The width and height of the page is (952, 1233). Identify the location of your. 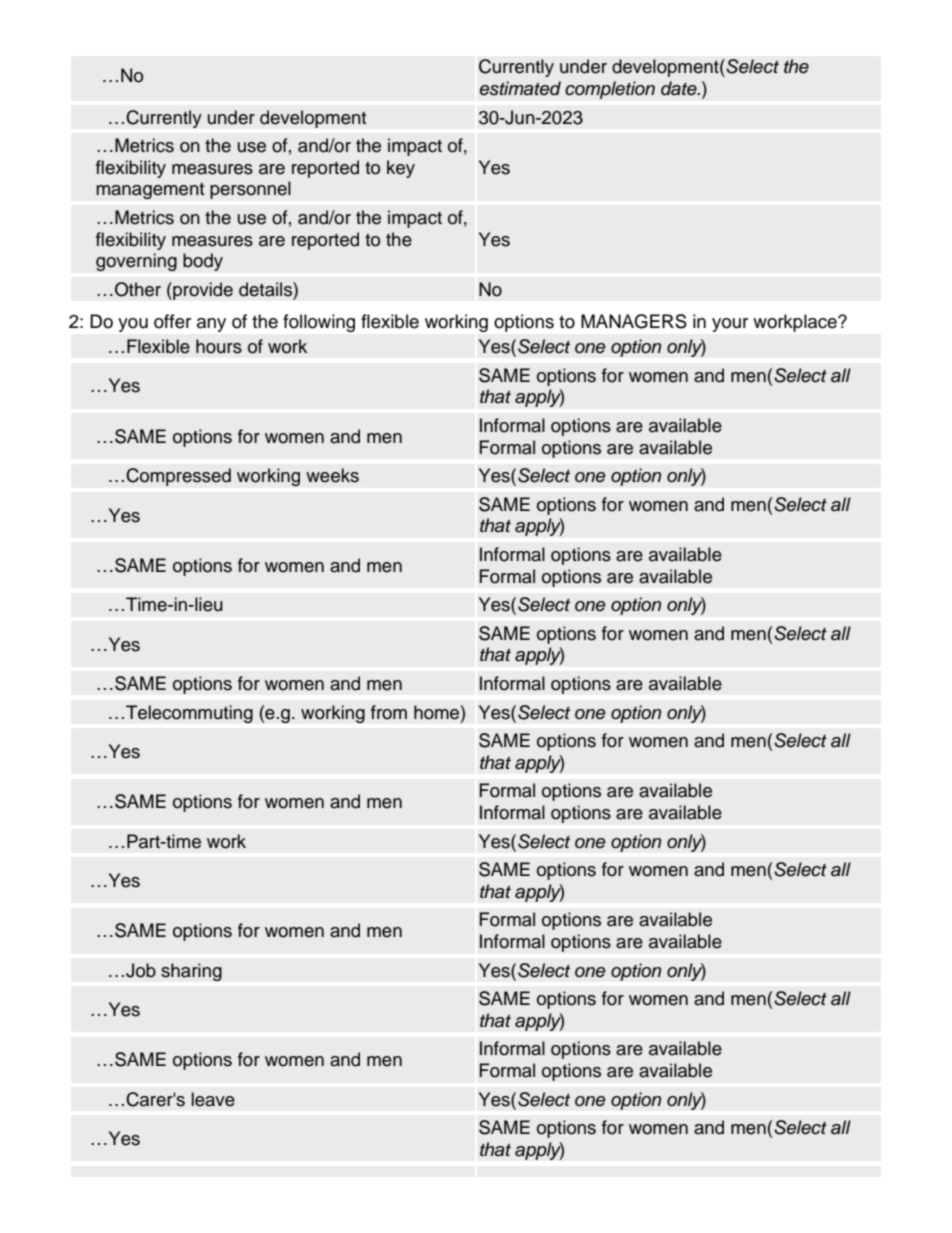
(730, 325).
